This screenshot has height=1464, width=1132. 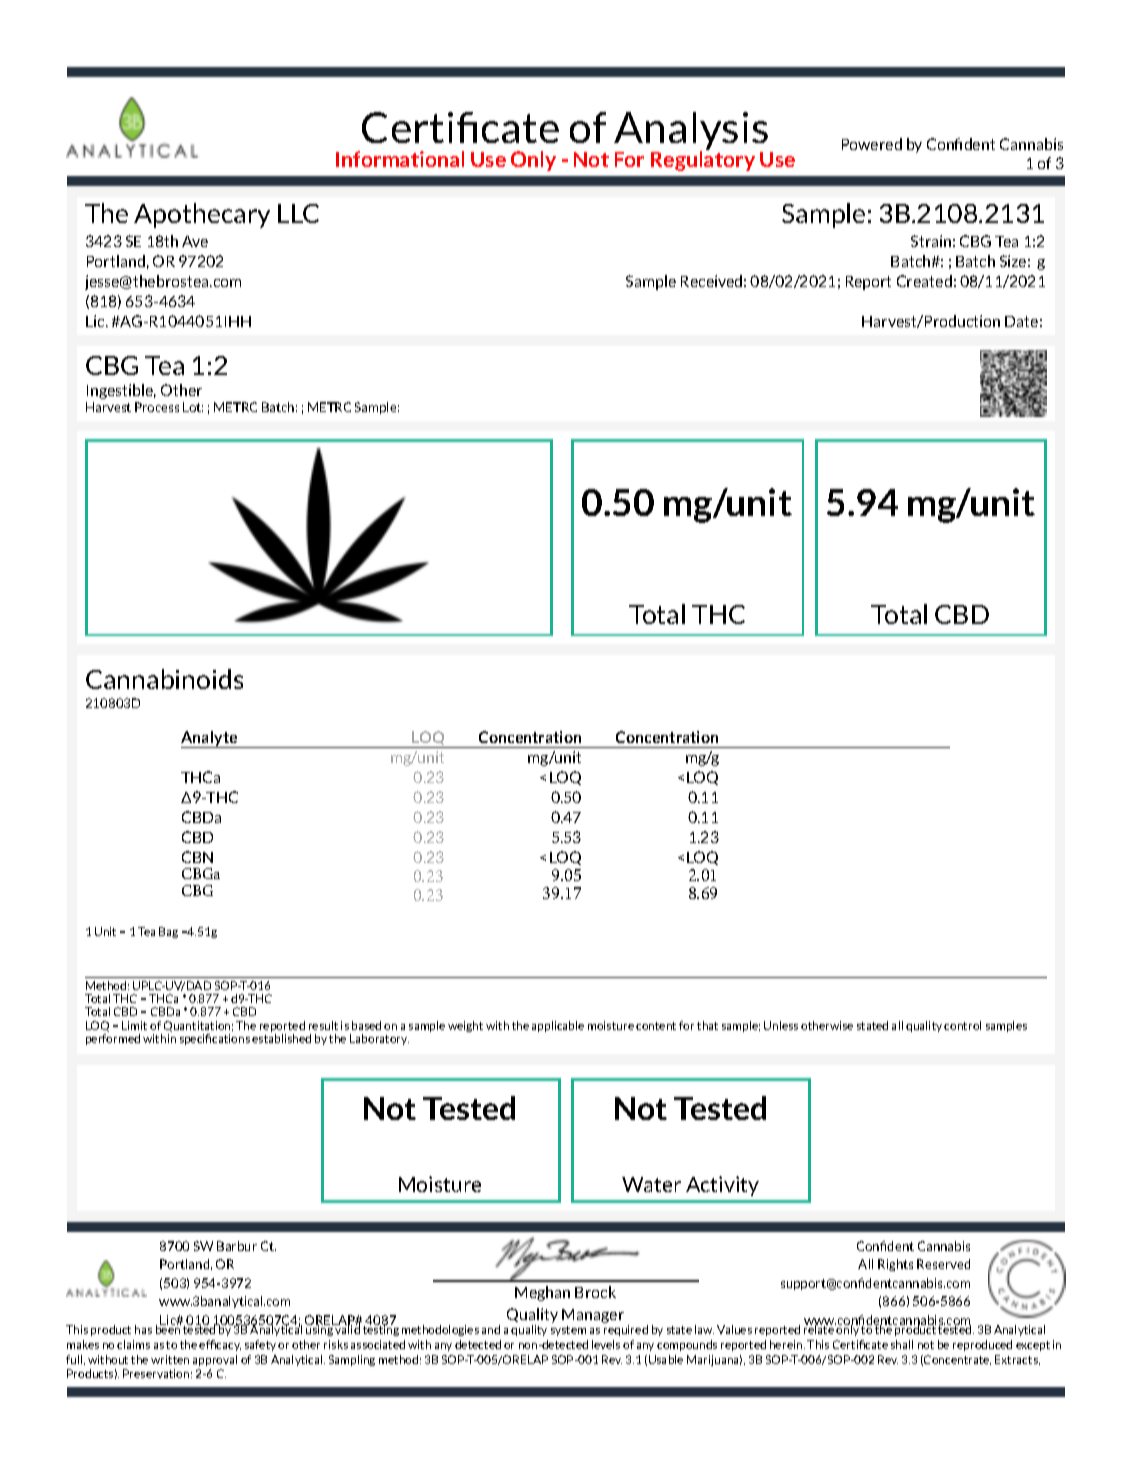 What do you see at coordinates (962, 1025) in the screenshot?
I see `control` at bounding box center [962, 1025].
